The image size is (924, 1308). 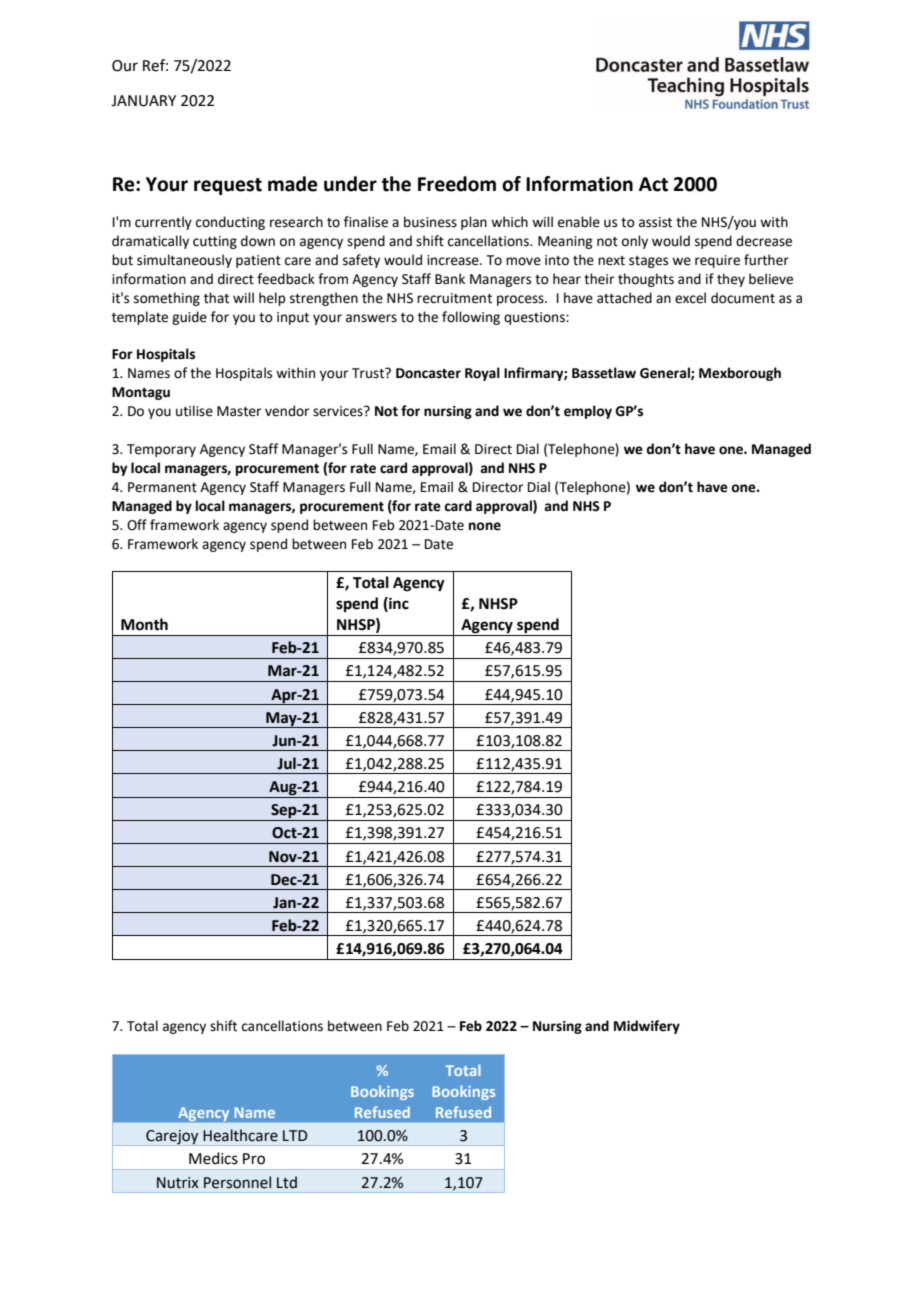 I want to click on Act, so click(x=653, y=184).
